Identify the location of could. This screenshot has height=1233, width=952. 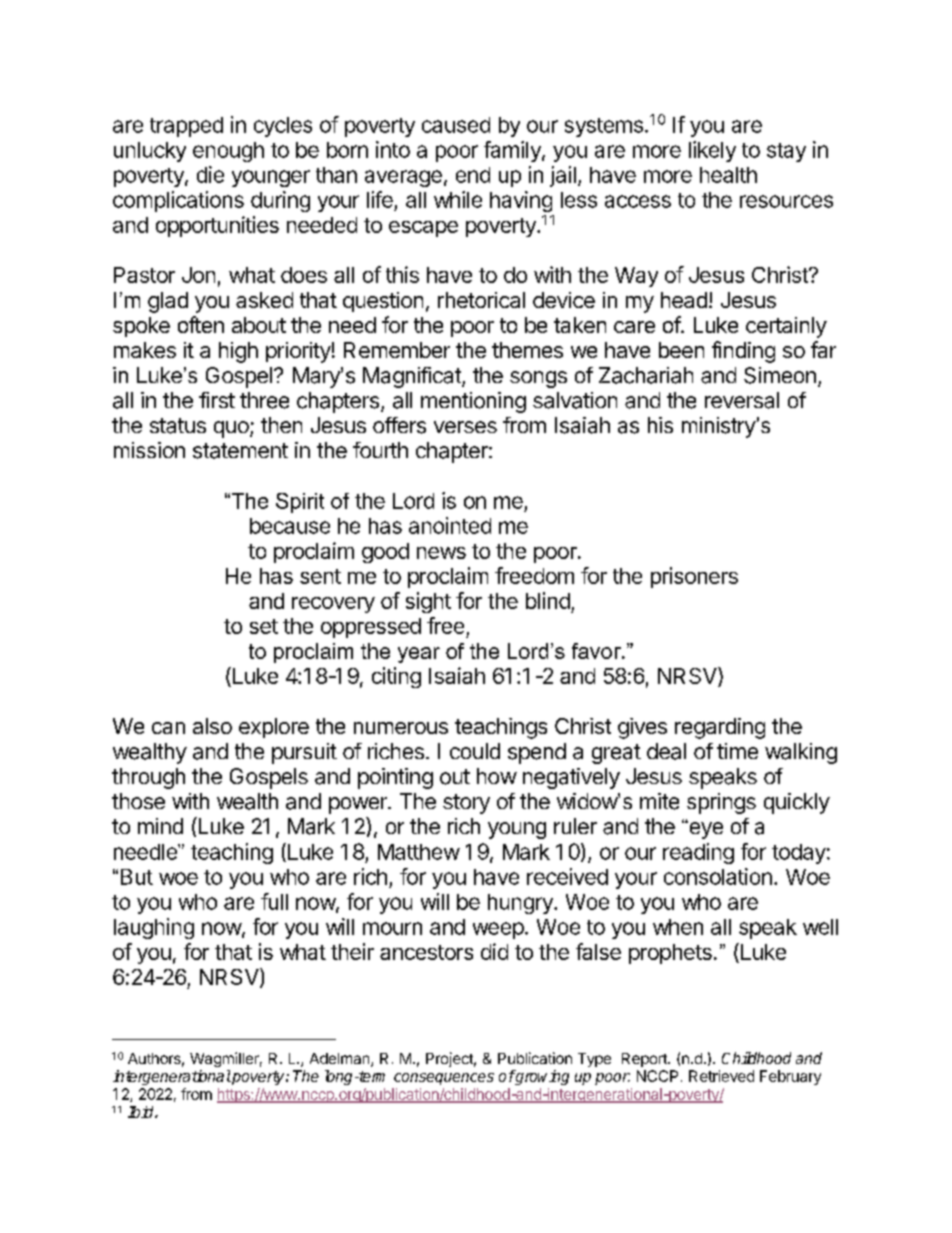
(475, 751).
